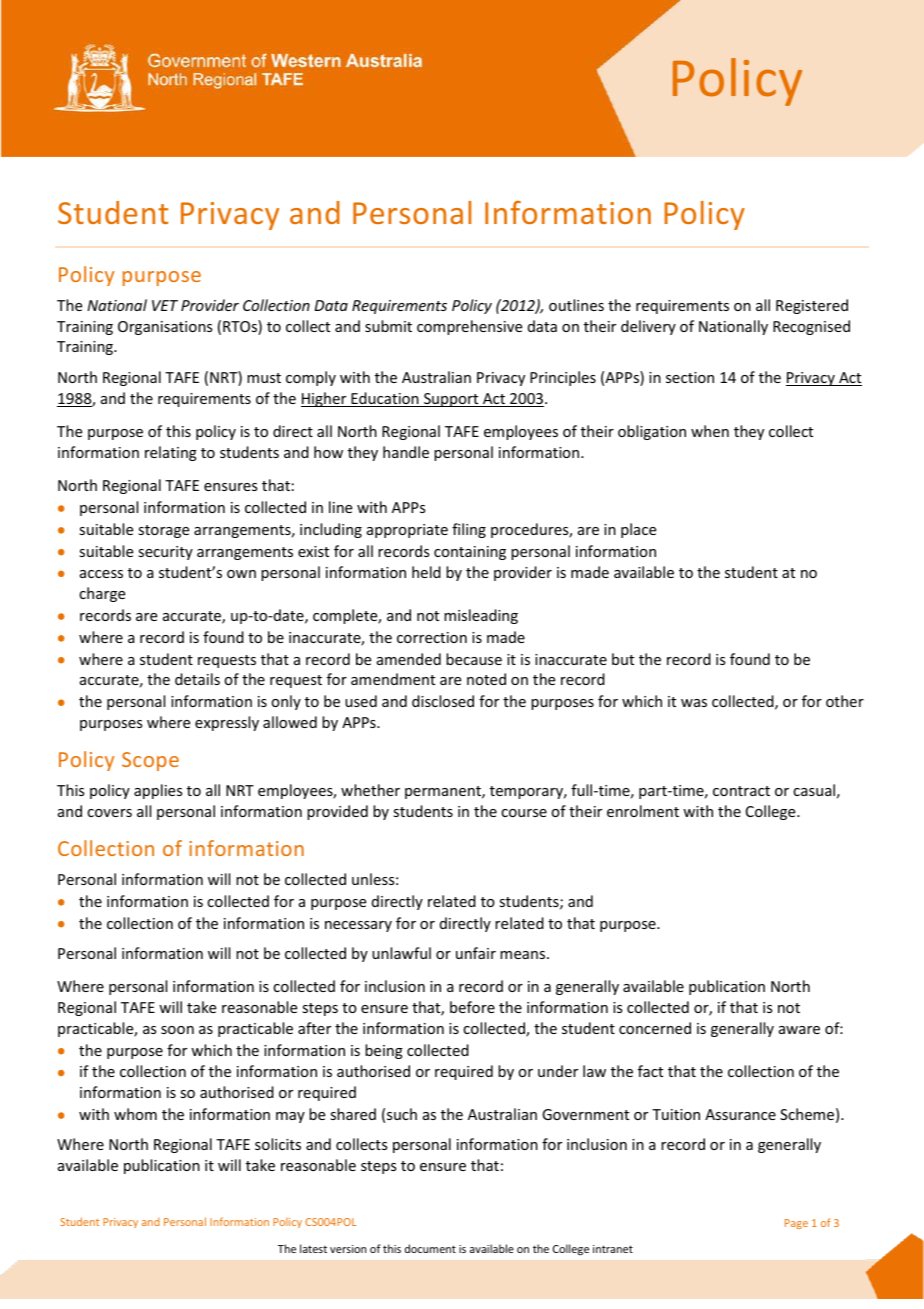 This document has height=1309, width=924. I want to click on comprehensive, so click(469, 327).
